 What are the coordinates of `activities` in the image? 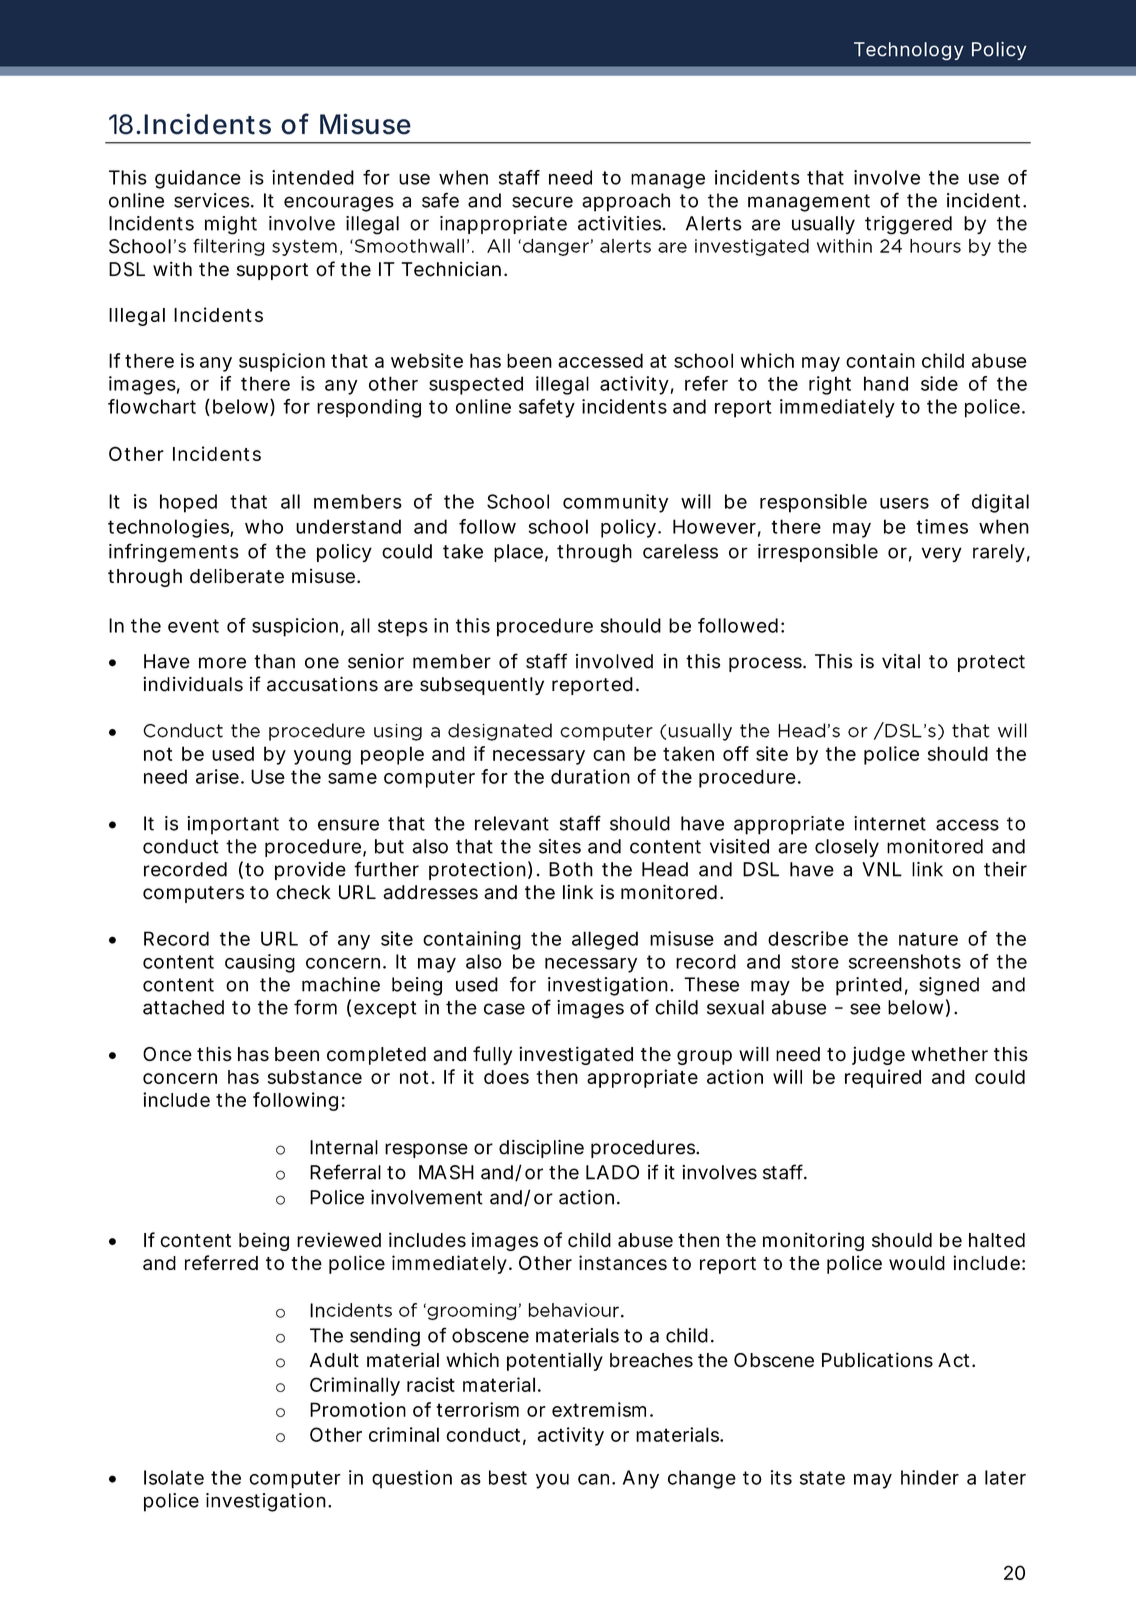 It's located at (619, 223).
